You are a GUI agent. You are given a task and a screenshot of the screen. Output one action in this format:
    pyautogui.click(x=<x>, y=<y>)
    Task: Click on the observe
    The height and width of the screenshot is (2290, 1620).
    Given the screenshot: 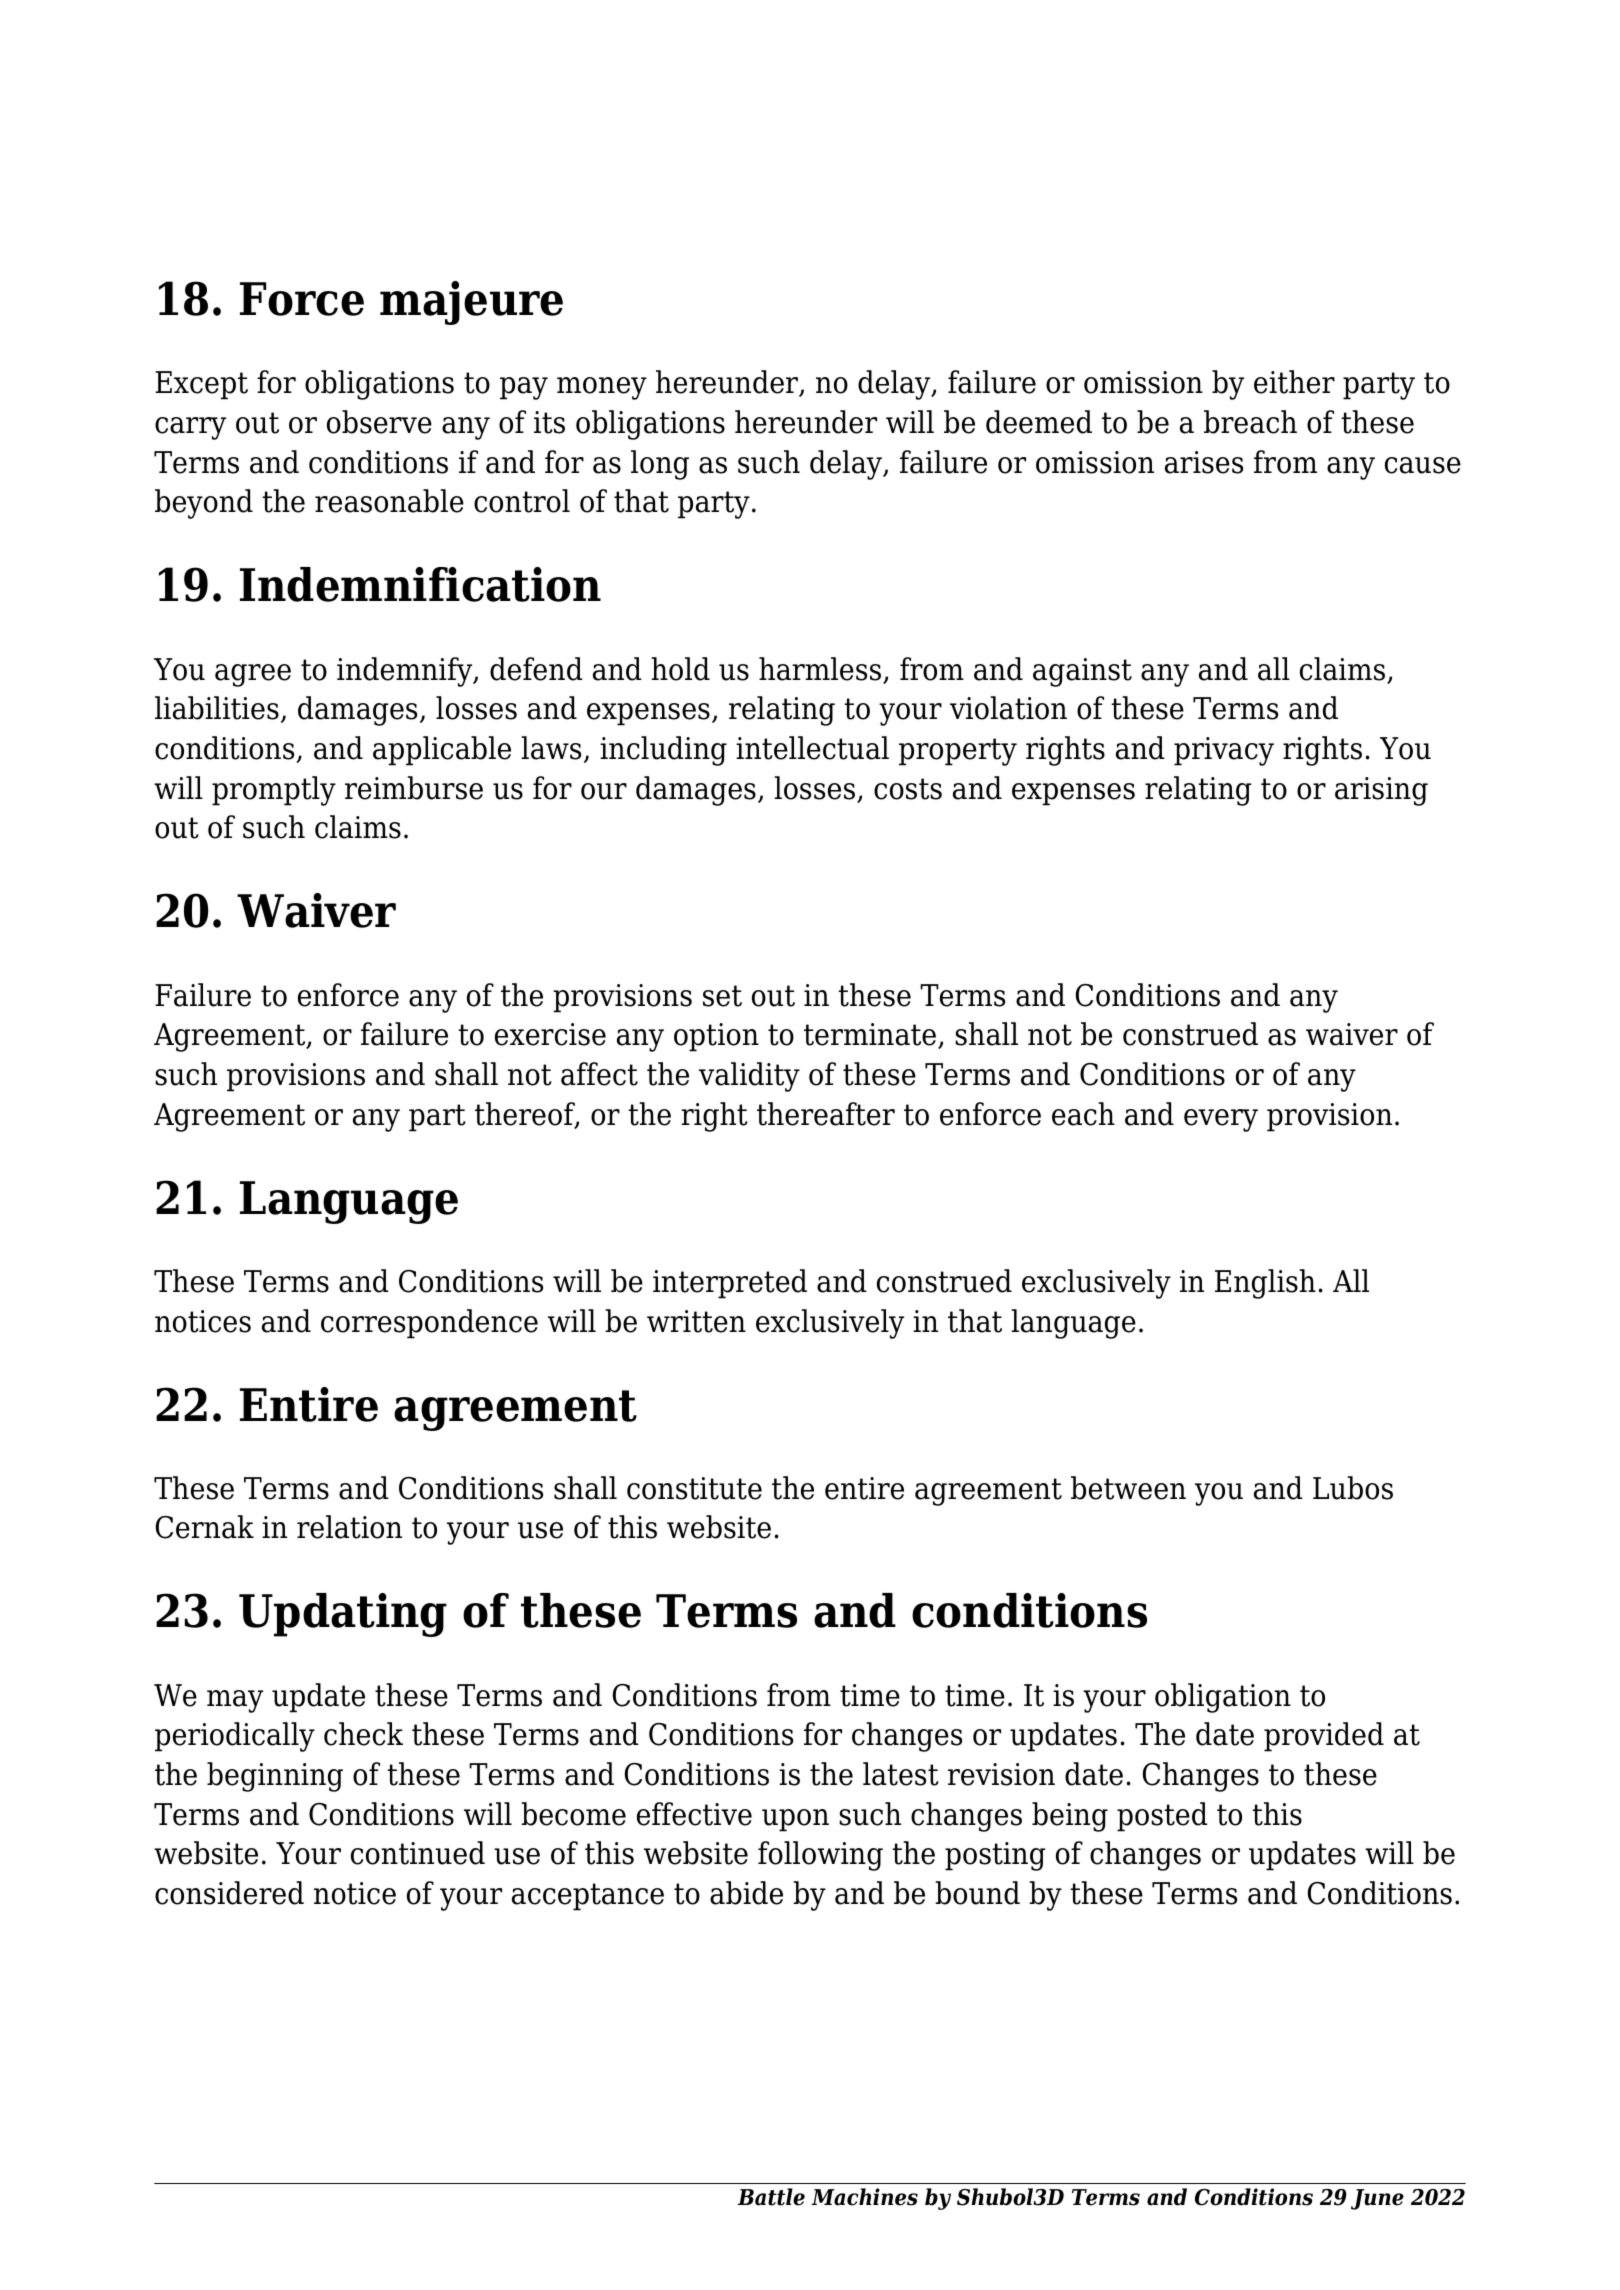 What is the action you would take?
    pyautogui.click(x=379, y=422)
